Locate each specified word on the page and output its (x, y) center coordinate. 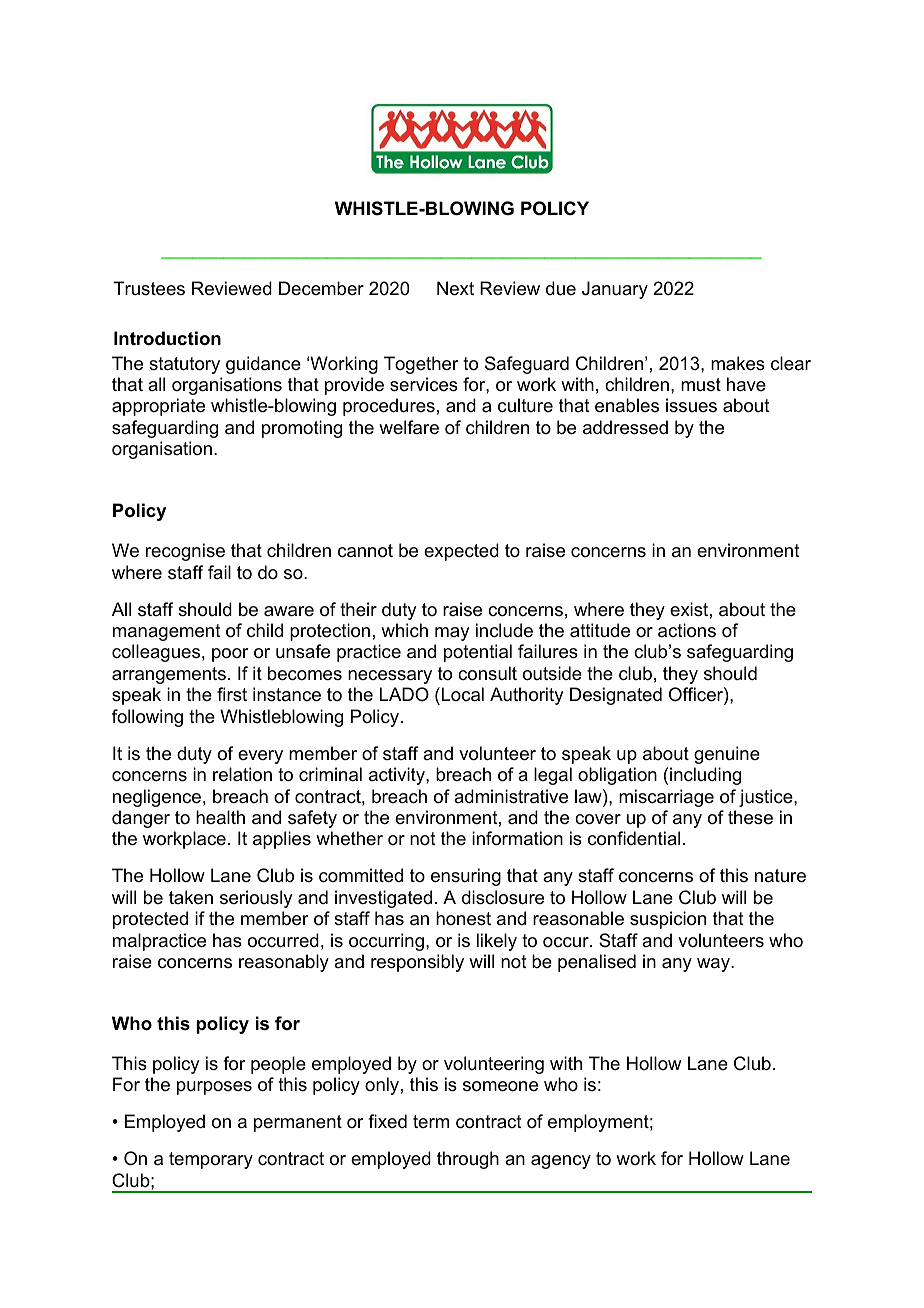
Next (455, 288)
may (452, 634)
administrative (511, 796)
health (220, 817)
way (714, 965)
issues (691, 405)
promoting (302, 429)
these (750, 817)
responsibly (417, 963)
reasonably (284, 963)
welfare (409, 427)
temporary (211, 1160)
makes (738, 363)
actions (687, 630)
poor (230, 655)
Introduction (167, 338)
